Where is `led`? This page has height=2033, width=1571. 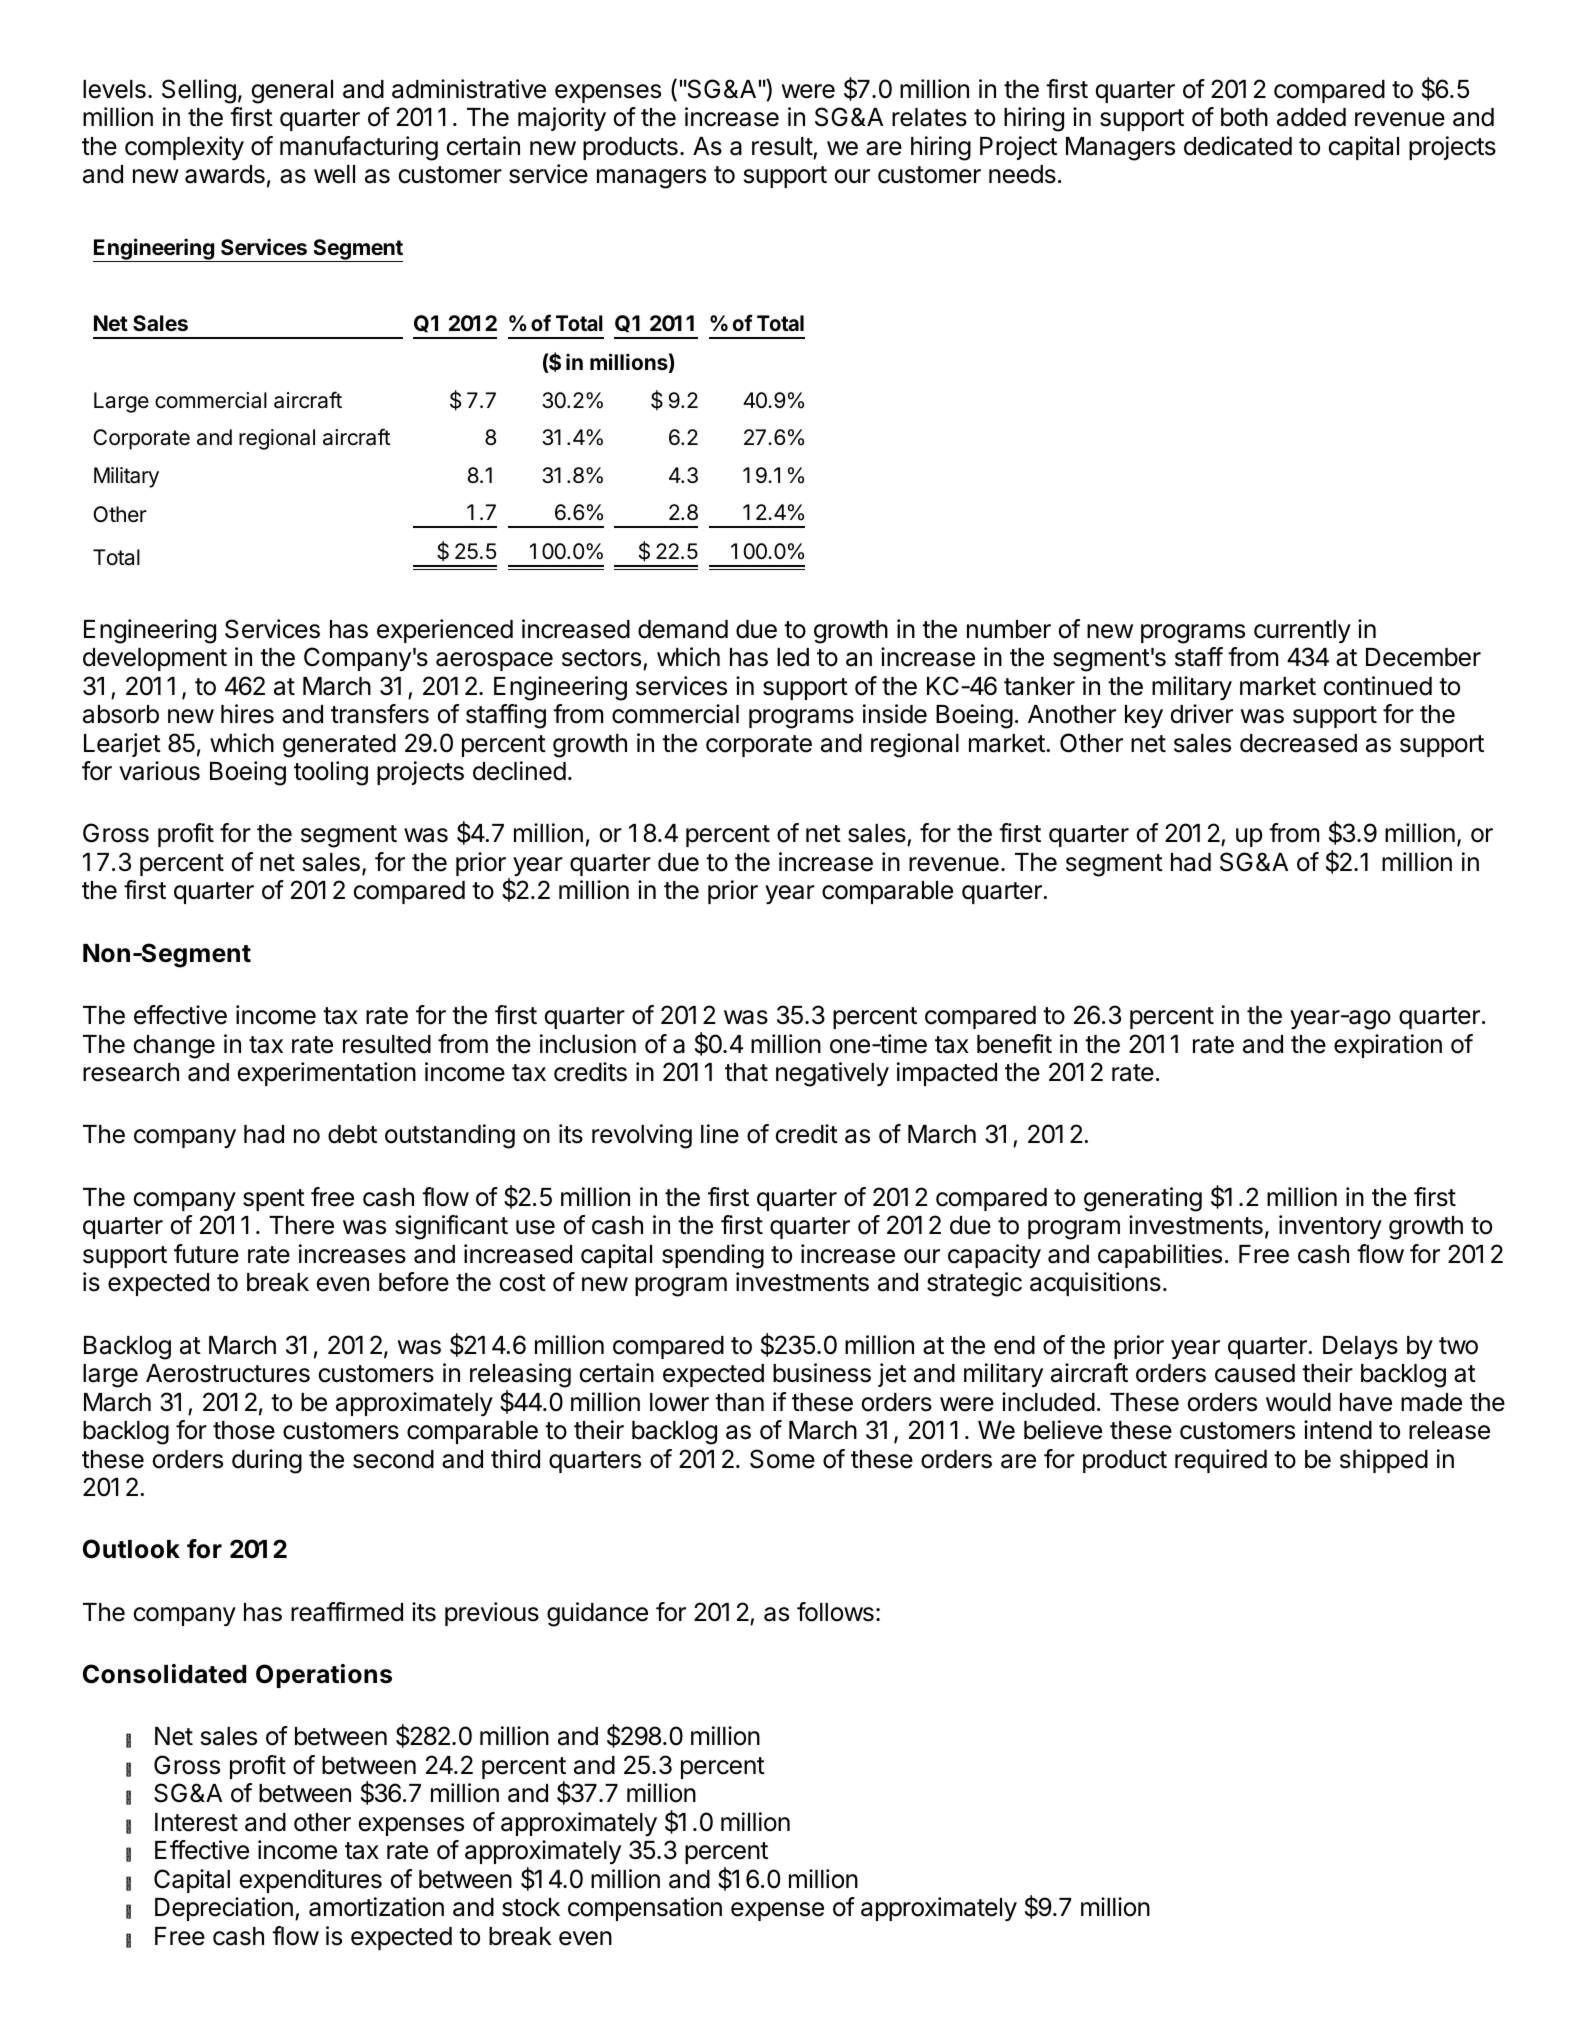 led is located at coordinates (793, 657).
